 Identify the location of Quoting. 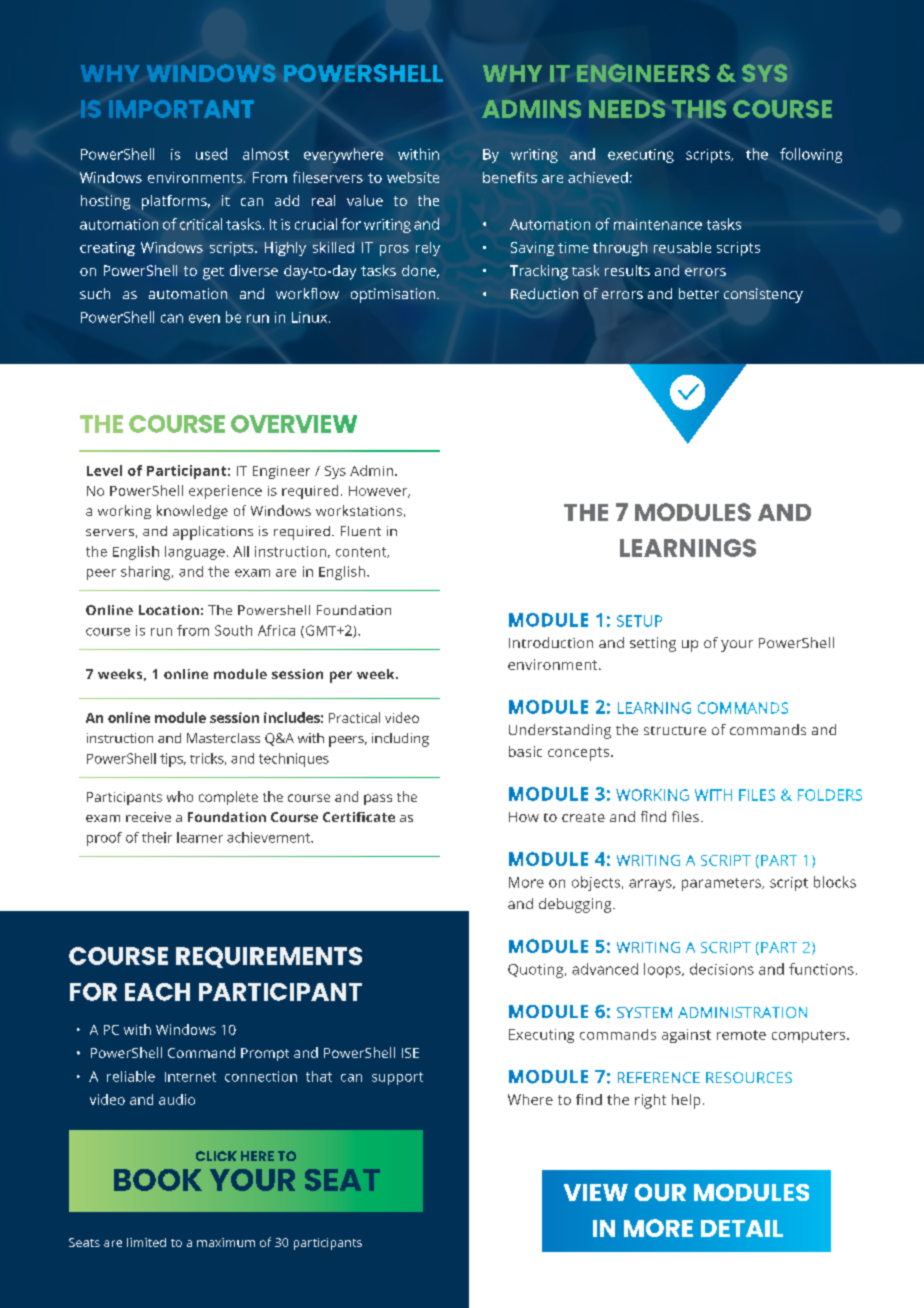
(537, 971).
